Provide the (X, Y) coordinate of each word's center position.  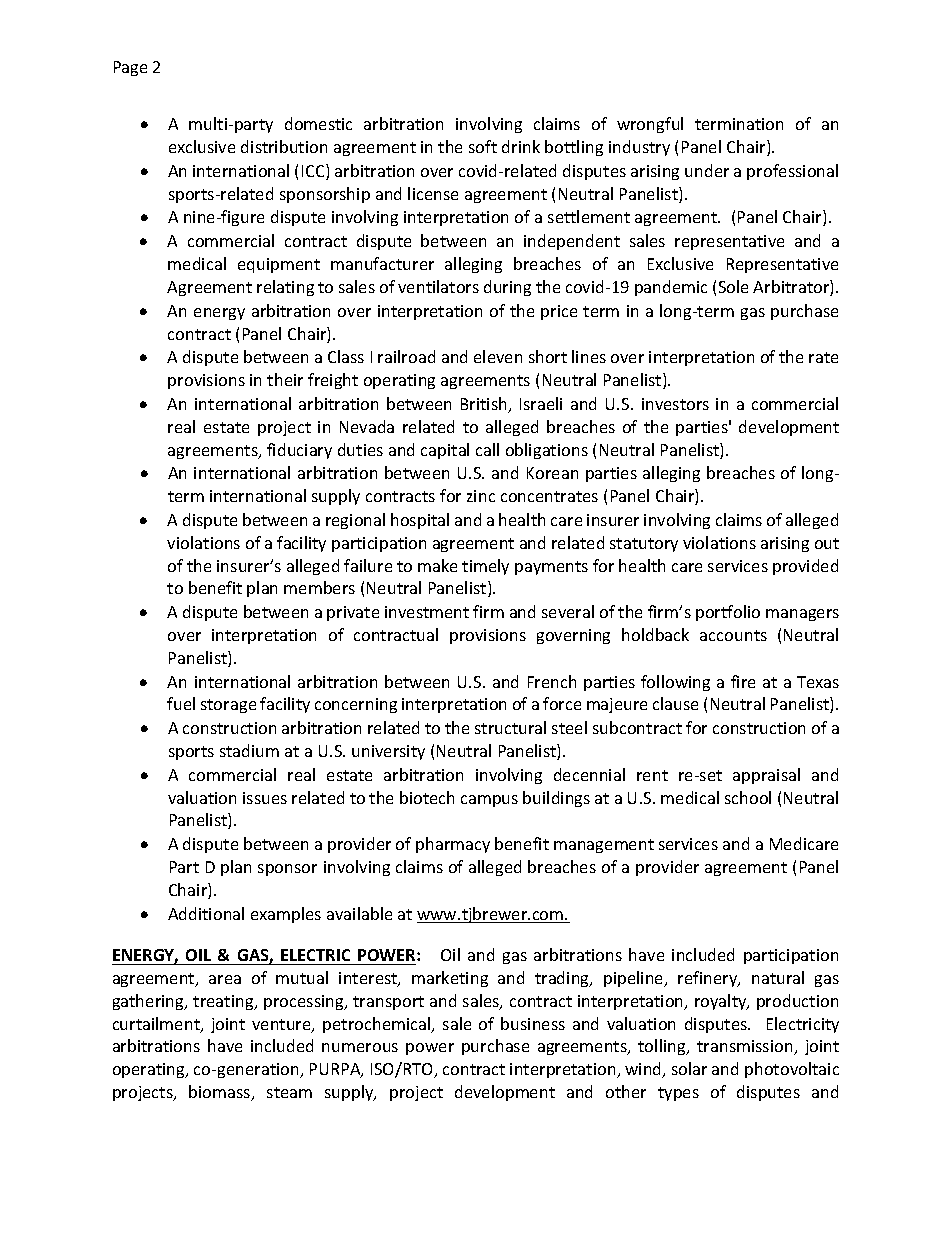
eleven (498, 356)
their (285, 379)
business (533, 1023)
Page (130, 68)
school (748, 797)
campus (489, 801)
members (319, 587)
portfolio (728, 613)
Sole (733, 286)
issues (265, 798)
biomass (221, 1093)
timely (485, 567)
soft (483, 146)
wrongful (650, 125)
